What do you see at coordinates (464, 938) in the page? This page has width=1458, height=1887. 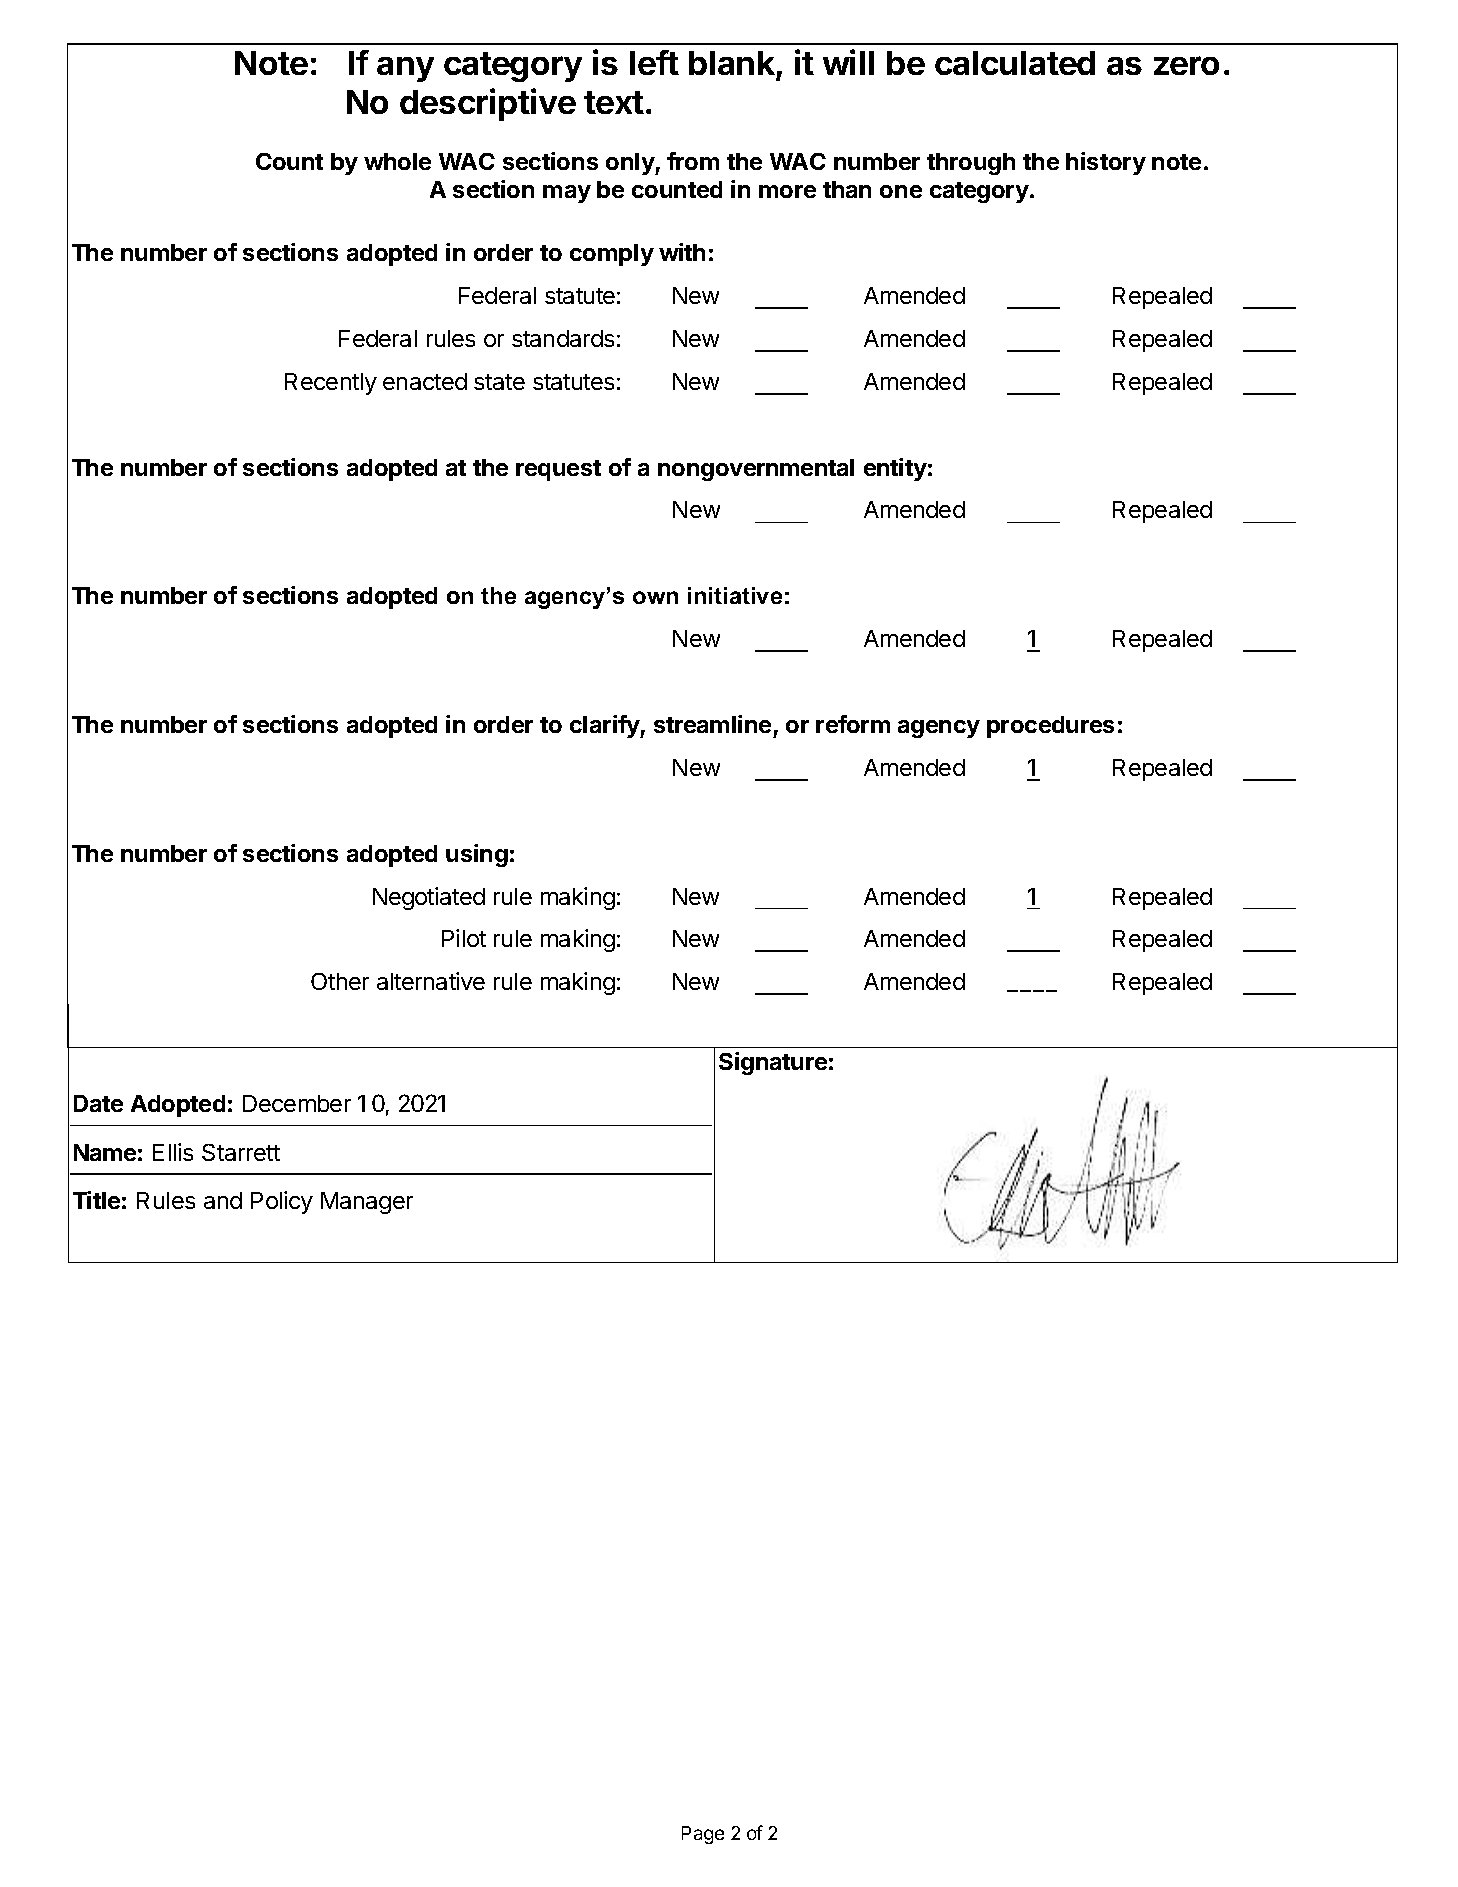 I see `Pilot` at bounding box center [464, 938].
